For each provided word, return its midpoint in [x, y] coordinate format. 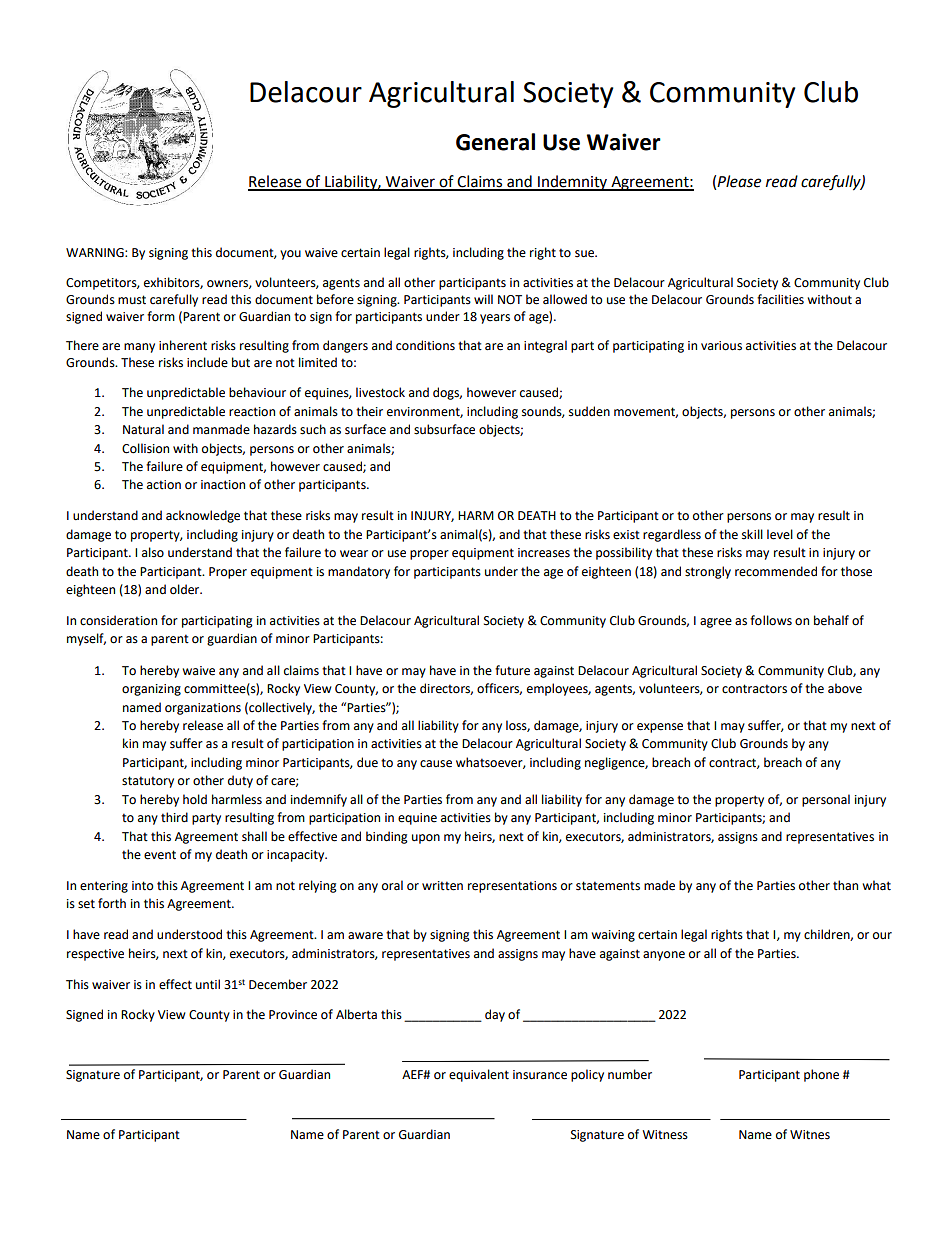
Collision [145, 448]
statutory [148, 782]
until [208, 984]
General [495, 142]
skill [752, 534]
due [367, 762]
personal [826, 800]
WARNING [96, 253]
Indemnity [573, 183]
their [369, 411]
